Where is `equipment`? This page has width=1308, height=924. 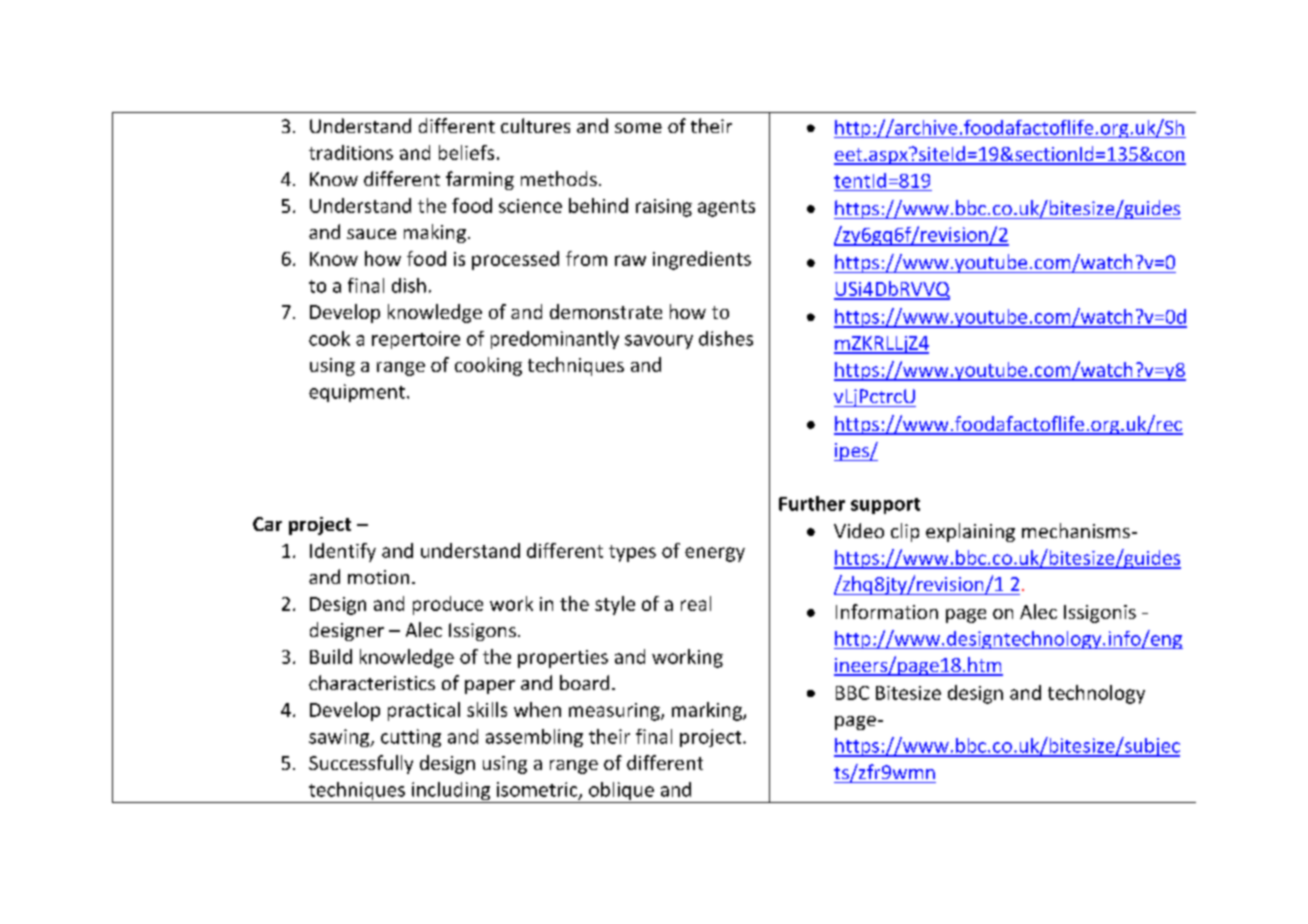
equipment is located at coordinates (357, 393).
